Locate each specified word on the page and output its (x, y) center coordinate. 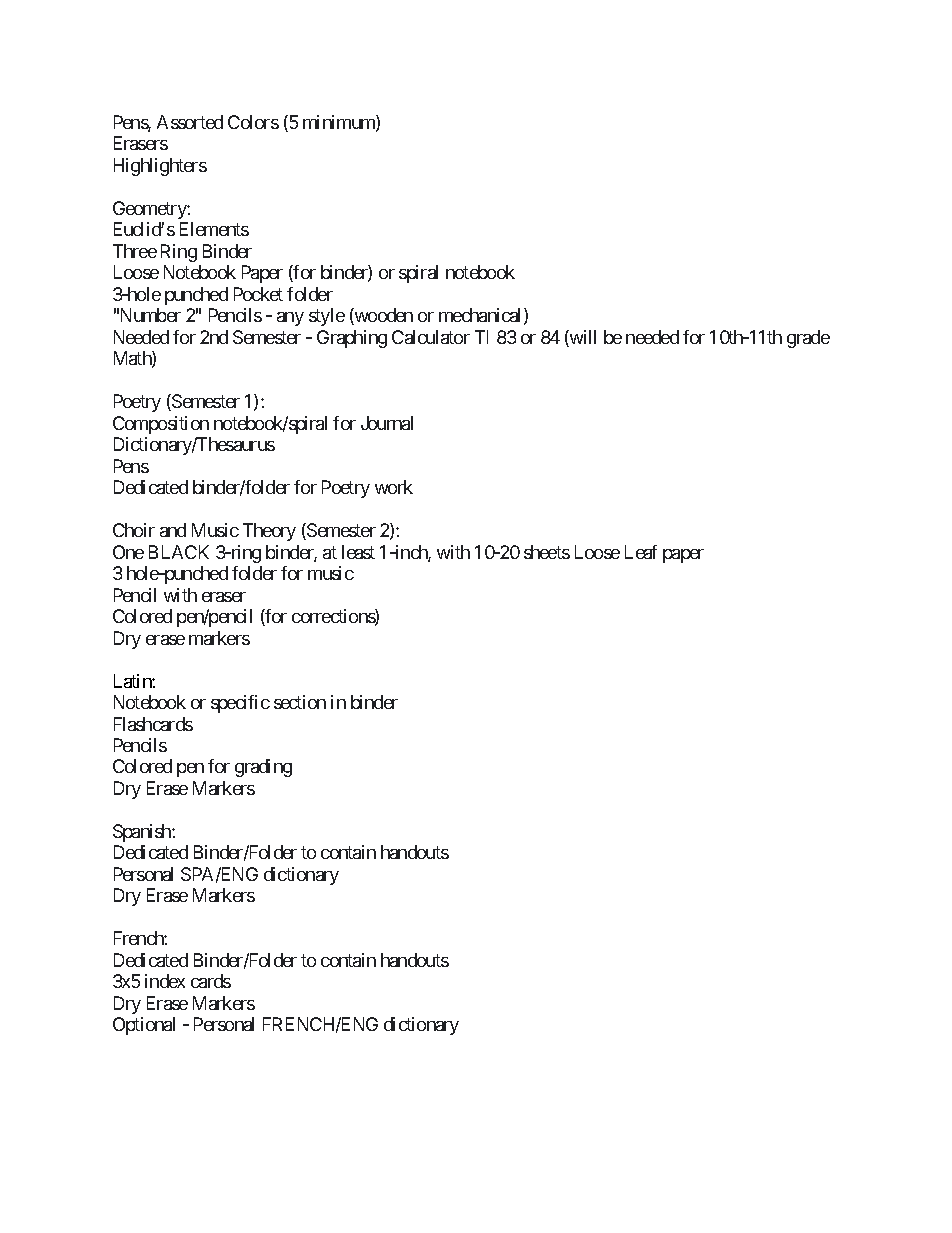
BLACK (179, 552)
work (394, 487)
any (290, 319)
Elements (214, 229)
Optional (144, 1026)
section (300, 702)
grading (263, 768)
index (165, 981)
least (358, 552)
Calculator (431, 337)
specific (240, 704)
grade (808, 339)
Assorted (190, 122)
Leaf (641, 552)
